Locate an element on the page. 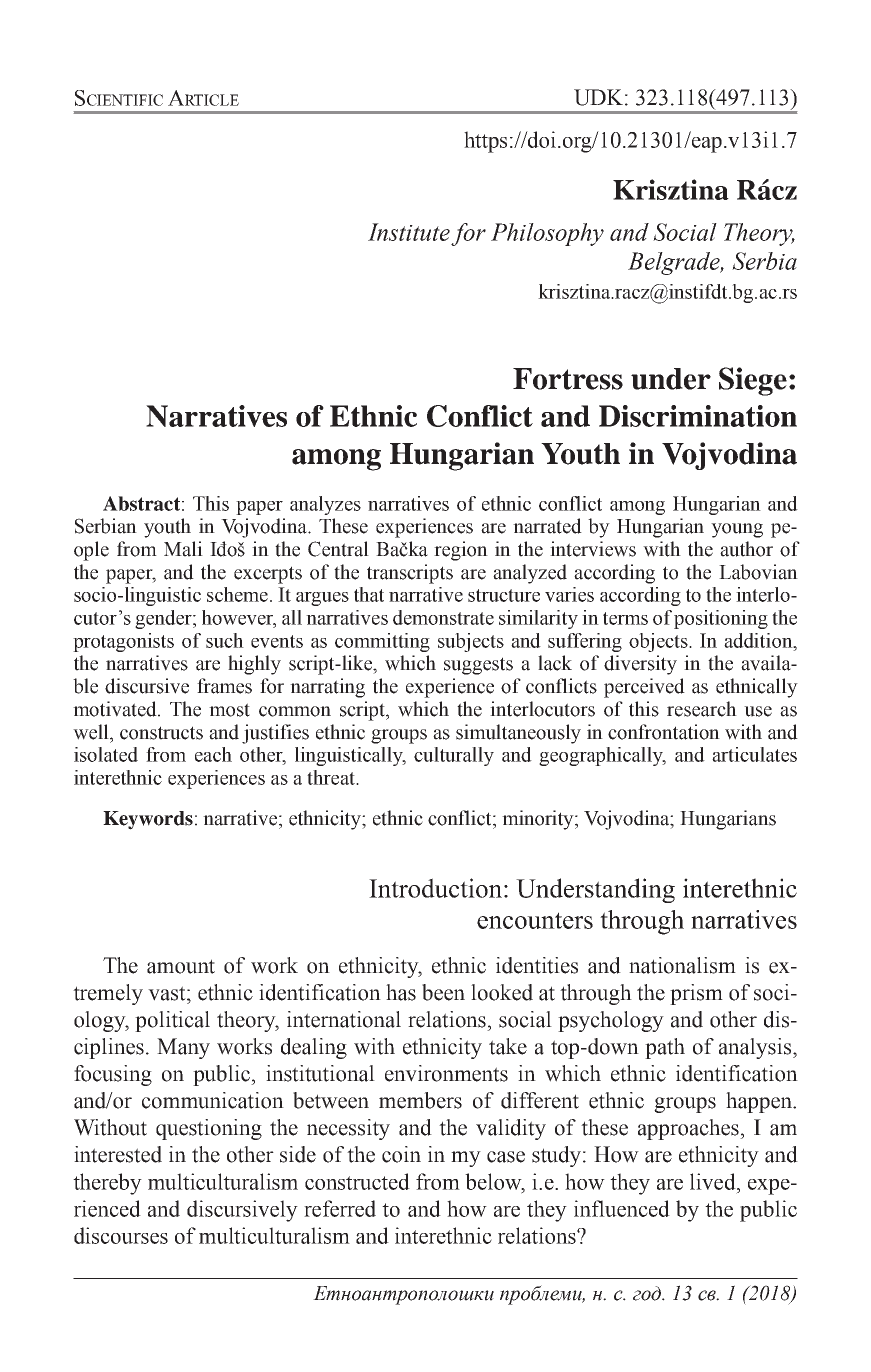 This page has height=1372, width=871. discourses is located at coordinates (121, 1235).
